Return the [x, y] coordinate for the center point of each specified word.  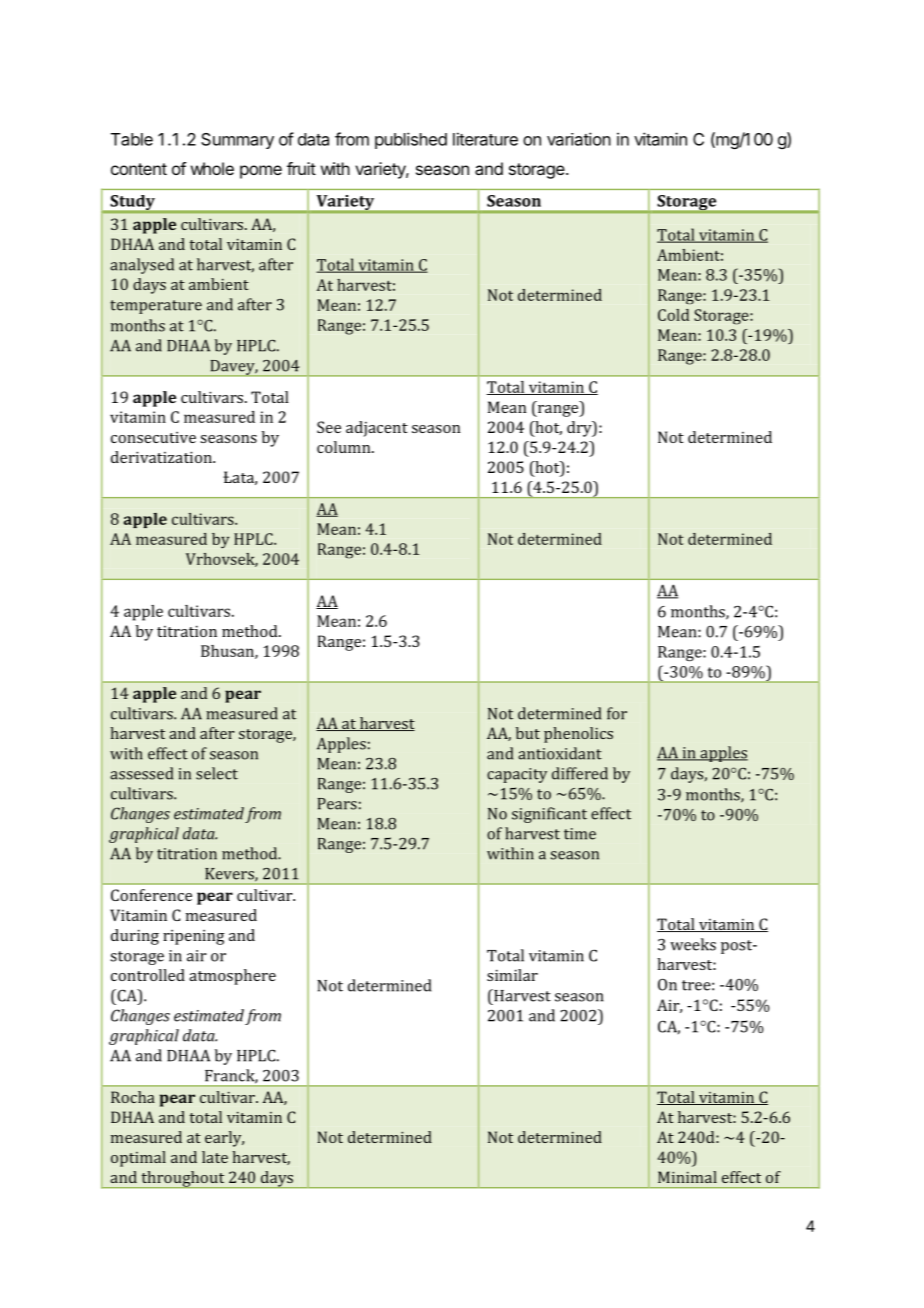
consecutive [153, 437]
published [411, 140]
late [215, 1157]
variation [579, 139]
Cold [673, 315]
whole [212, 168]
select [217, 773]
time [580, 834]
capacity [517, 775]
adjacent [377, 429]
